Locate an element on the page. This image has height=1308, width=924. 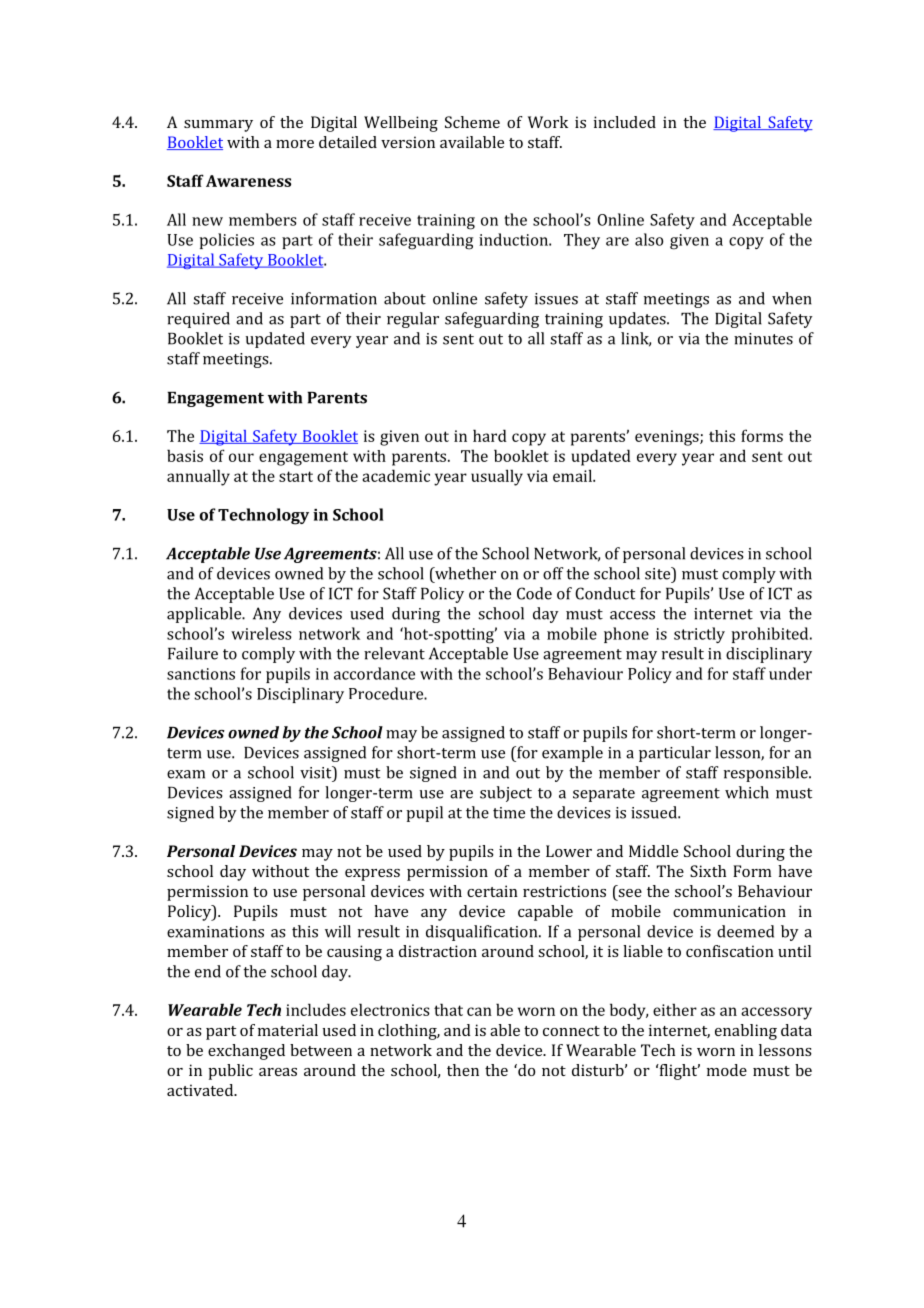
required is located at coordinates (198, 320).
